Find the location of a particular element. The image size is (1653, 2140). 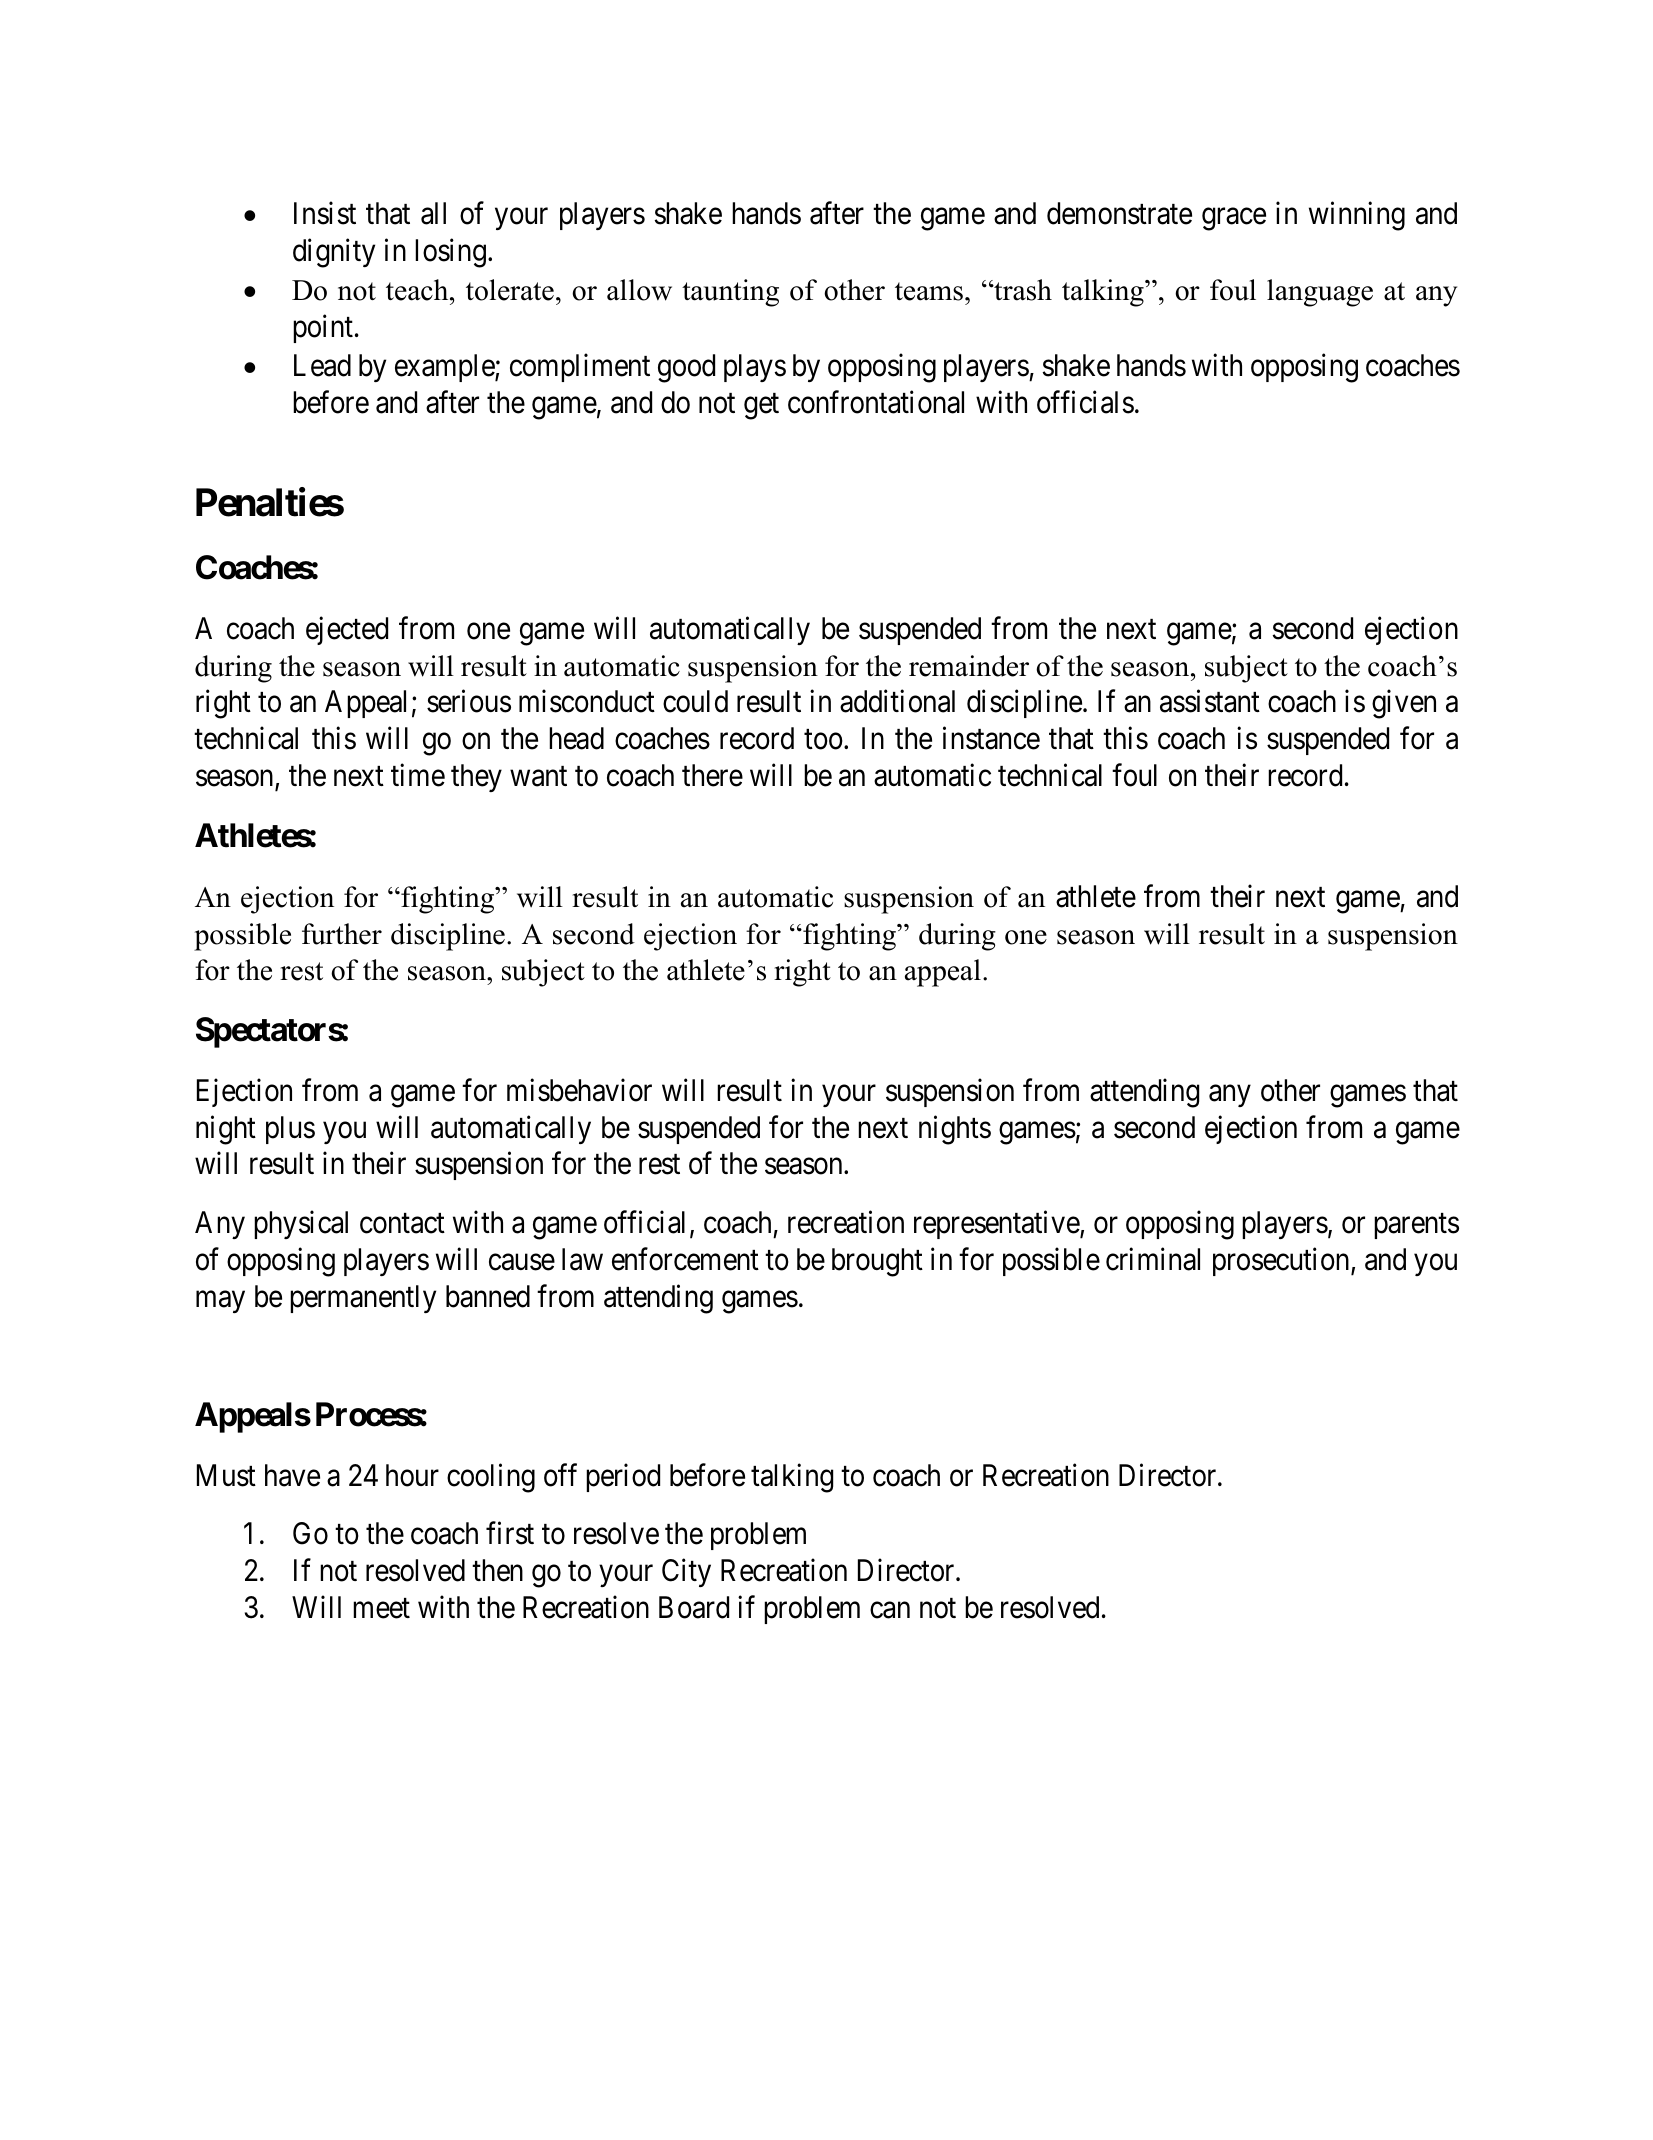

further is located at coordinates (342, 934).
